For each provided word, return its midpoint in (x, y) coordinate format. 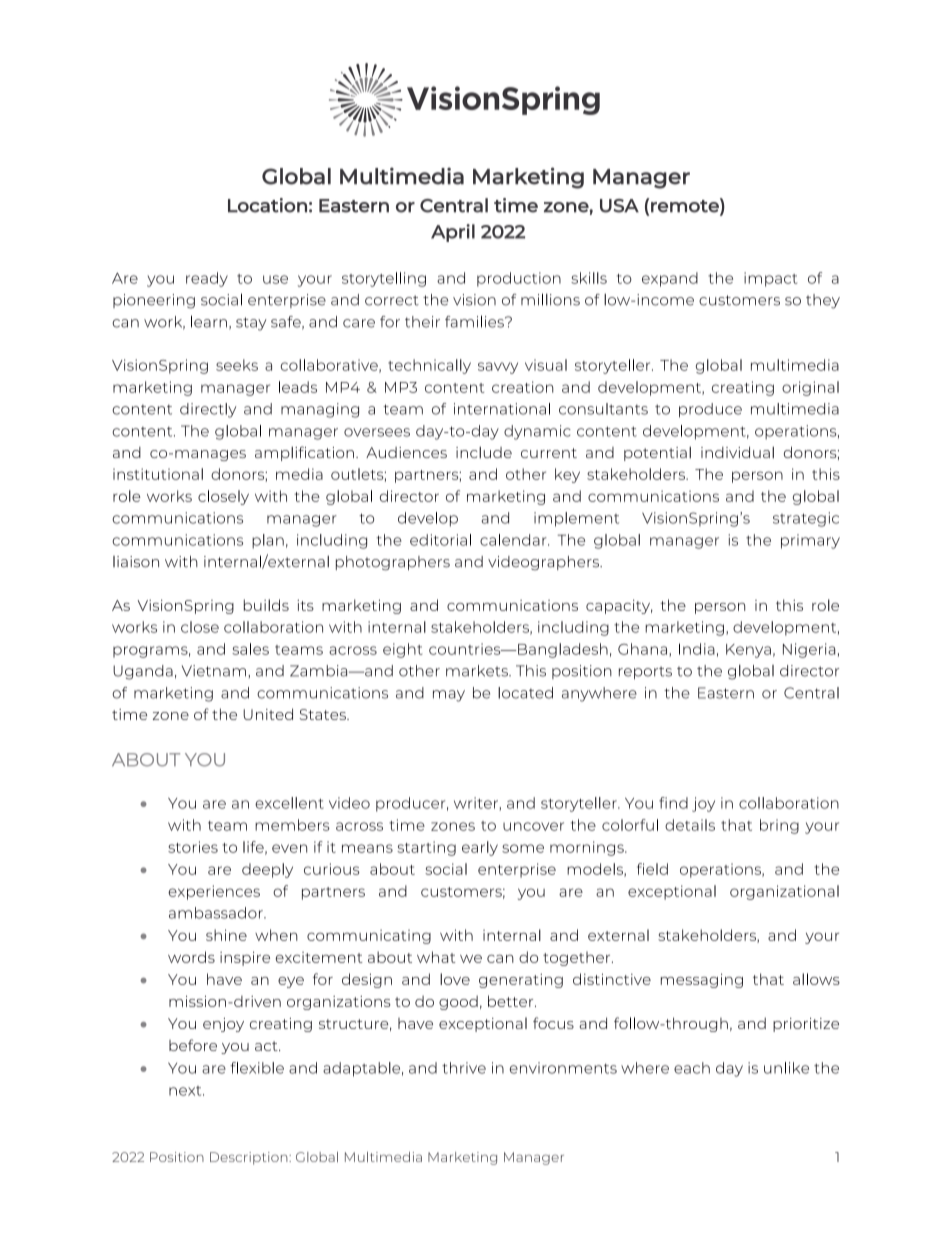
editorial (440, 540)
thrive (464, 1068)
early (480, 848)
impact (770, 279)
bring (779, 826)
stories (193, 847)
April (453, 233)
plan (268, 541)
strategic (806, 519)
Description (250, 1158)
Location (267, 205)
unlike (786, 1068)
